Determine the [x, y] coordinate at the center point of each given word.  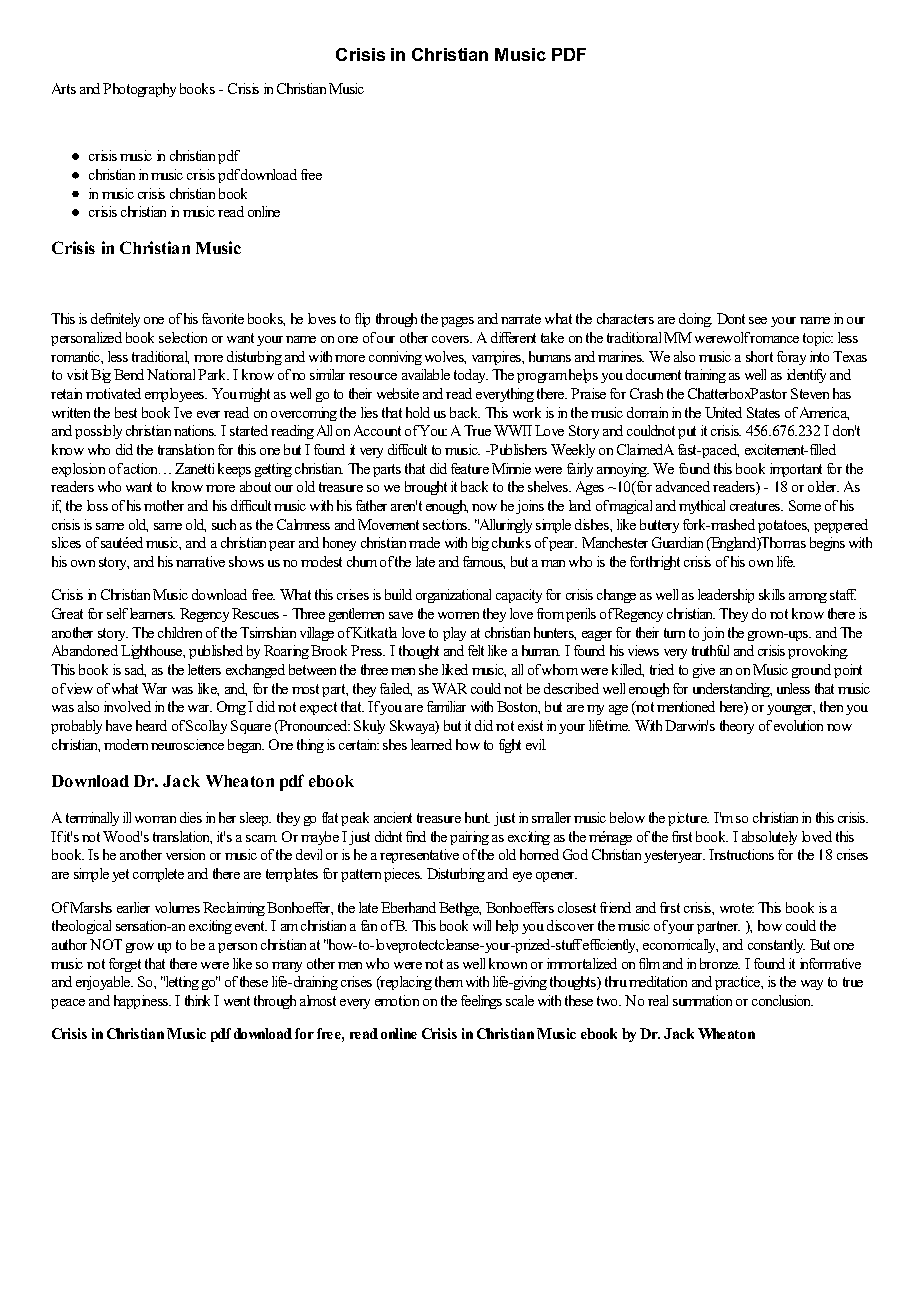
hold [418, 412]
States [763, 412]
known [508, 963]
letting [181, 983]
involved [127, 706]
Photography [139, 90]
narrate [521, 319]
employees [176, 395]
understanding [732, 690]
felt [476, 650]
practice [739, 983]
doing [695, 320]
